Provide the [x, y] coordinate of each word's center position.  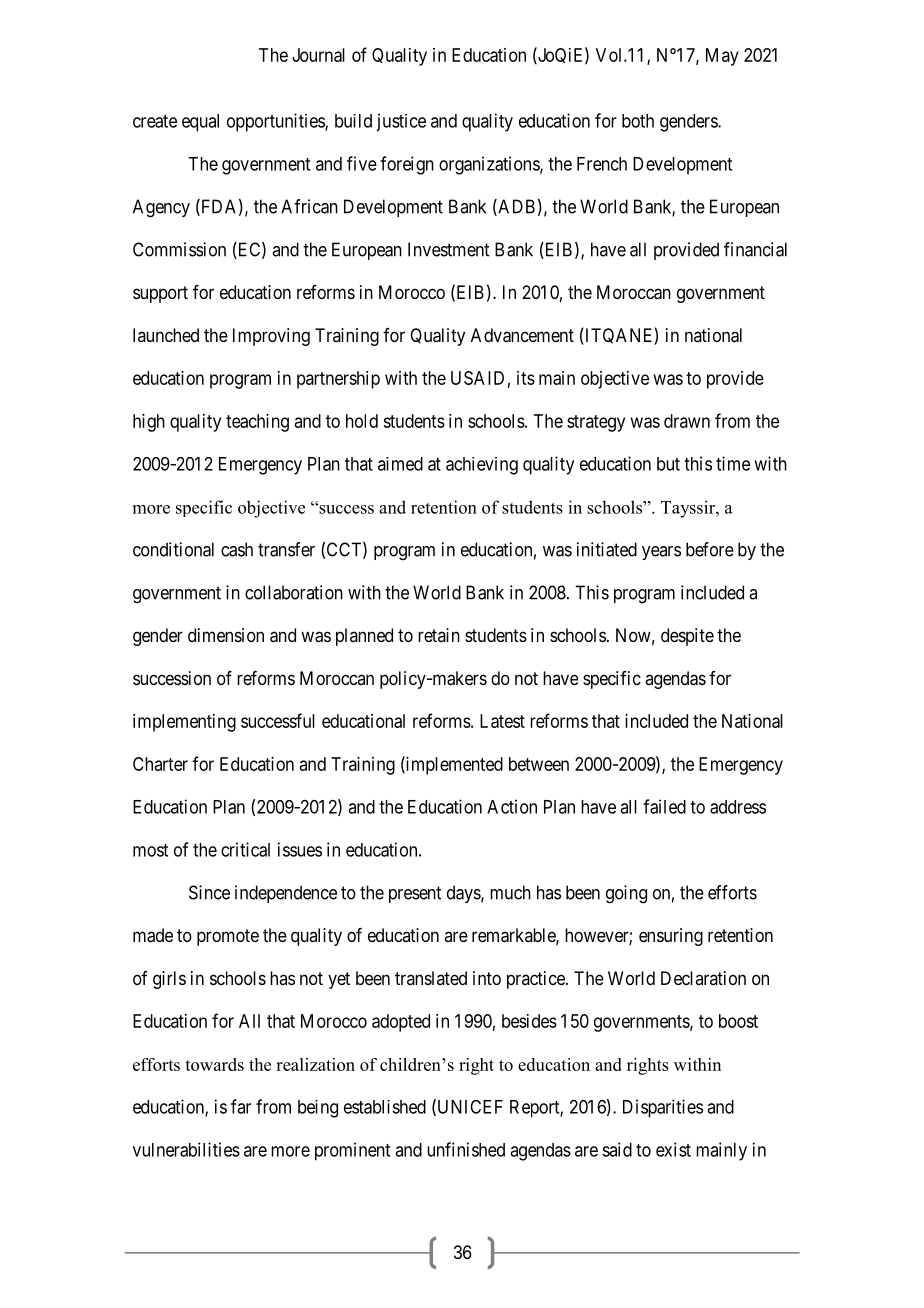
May [722, 57]
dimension [226, 635]
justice [401, 122]
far [241, 1106]
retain [439, 635]
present [415, 894]
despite [687, 637]
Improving [271, 337]
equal [200, 123]
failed [664, 806]
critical [245, 849]
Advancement [522, 335]
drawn [687, 421]
